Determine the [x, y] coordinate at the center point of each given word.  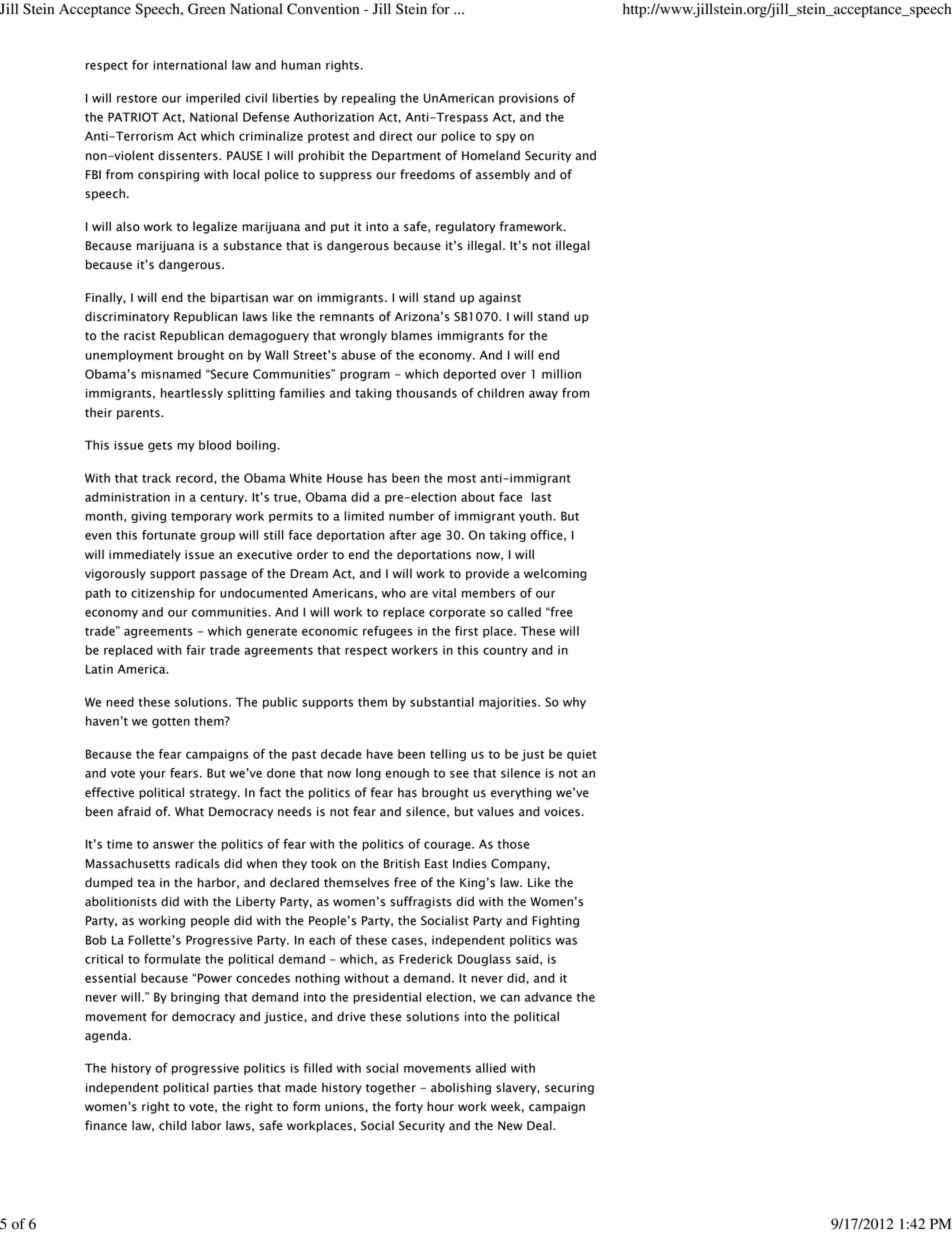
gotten [171, 722]
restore [137, 98]
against [500, 299]
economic [330, 631]
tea [146, 883]
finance [106, 1125]
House [345, 478]
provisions [529, 99]
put [340, 228]
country [505, 651]
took [324, 863]
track [156, 478]
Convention [323, 9]
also [128, 226]
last [542, 497]
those [513, 844]
